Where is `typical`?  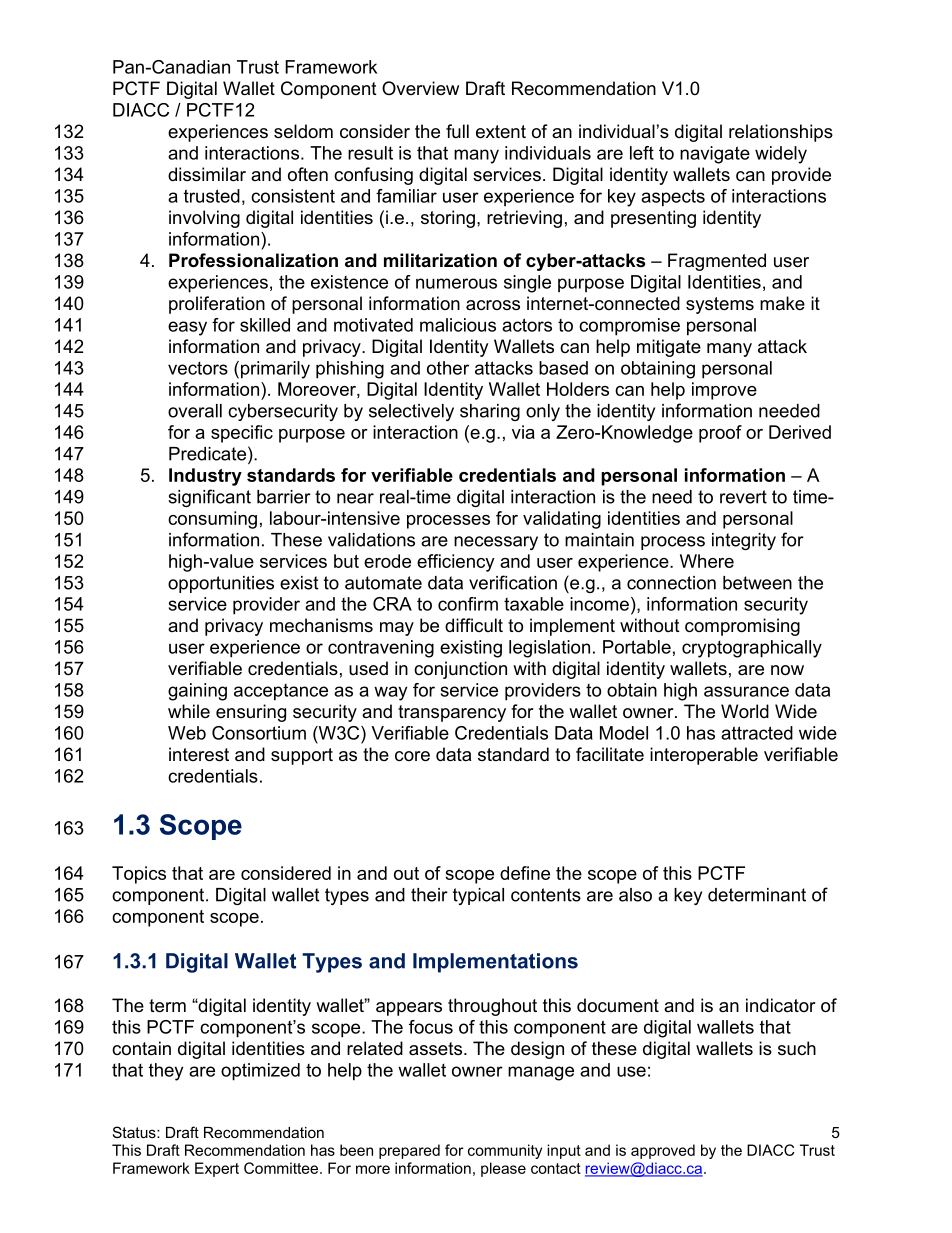 typical is located at coordinates (478, 896).
